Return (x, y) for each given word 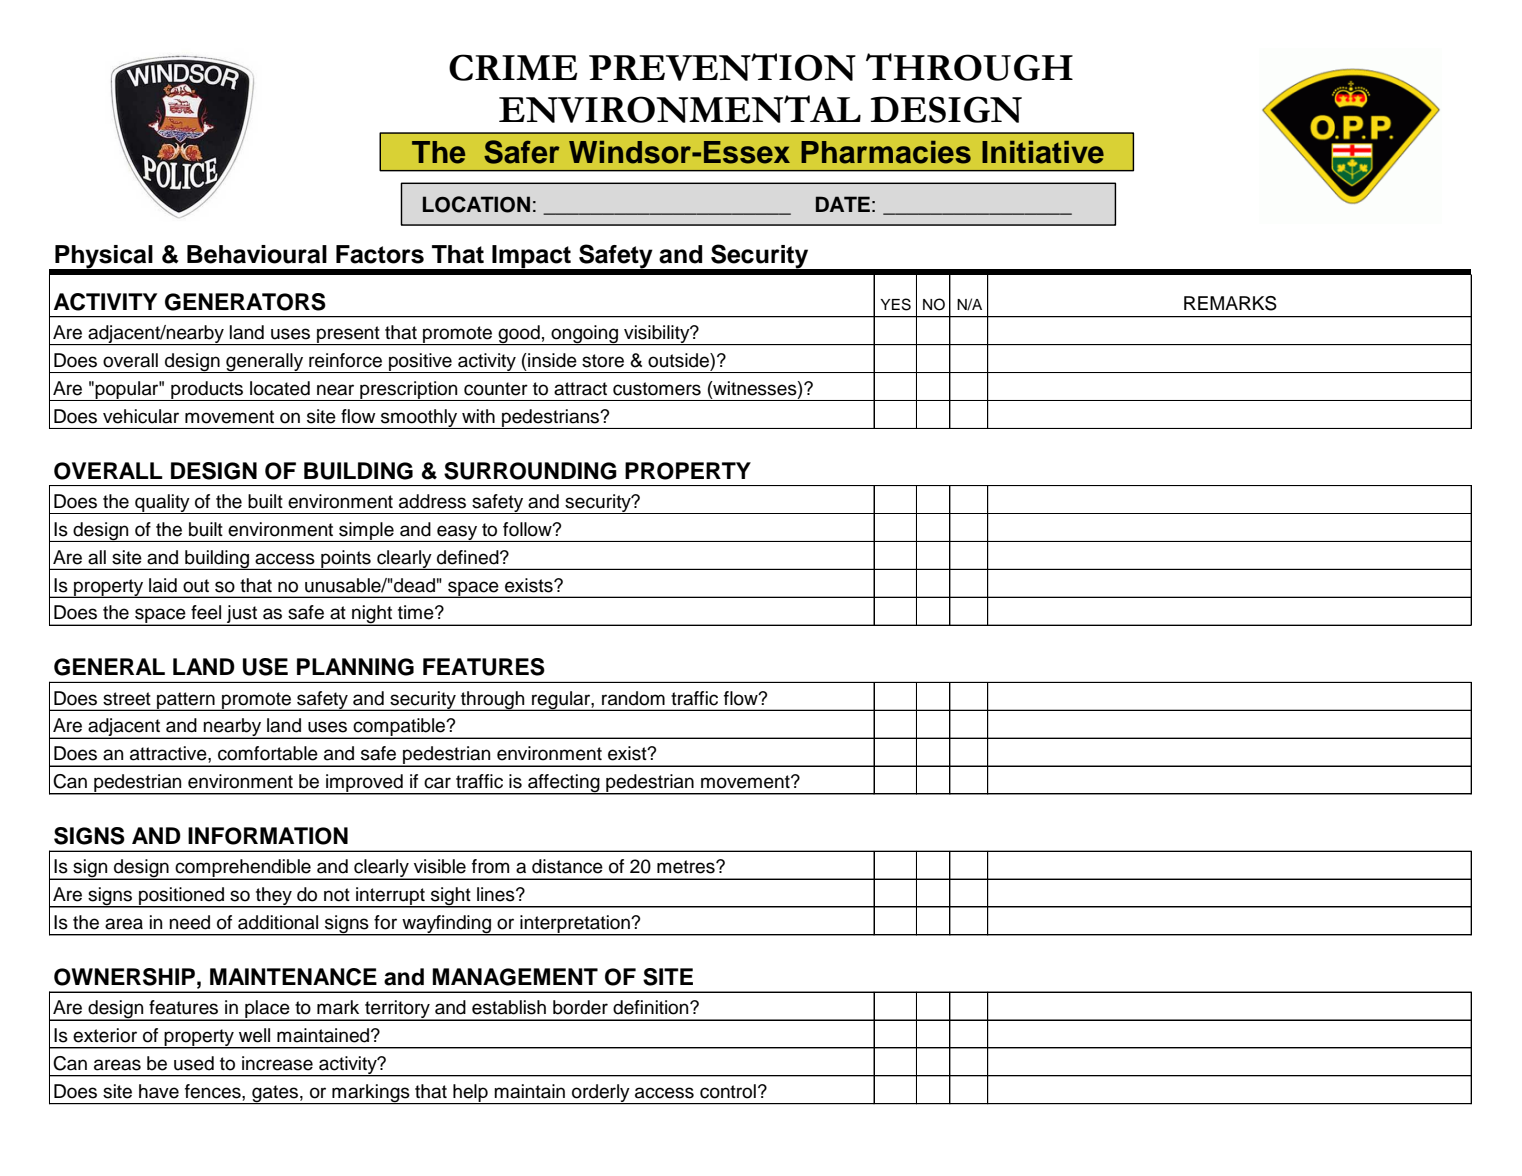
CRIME (513, 67)
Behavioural (257, 254)
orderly (601, 1094)
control (728, 1091)
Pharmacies (886, 152)
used (194, 1063)
